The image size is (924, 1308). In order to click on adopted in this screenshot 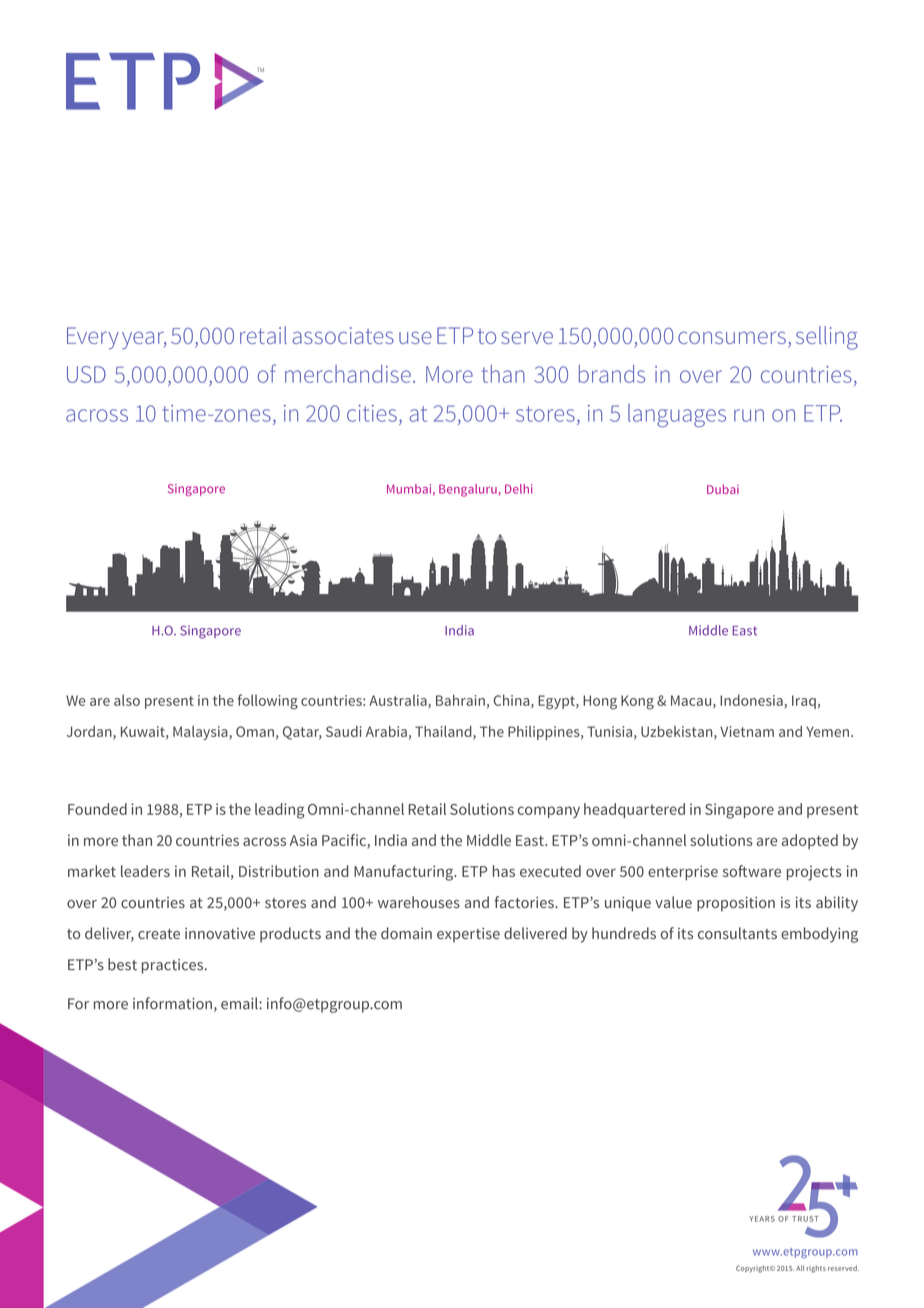, I will do `click(810, 841)`.
